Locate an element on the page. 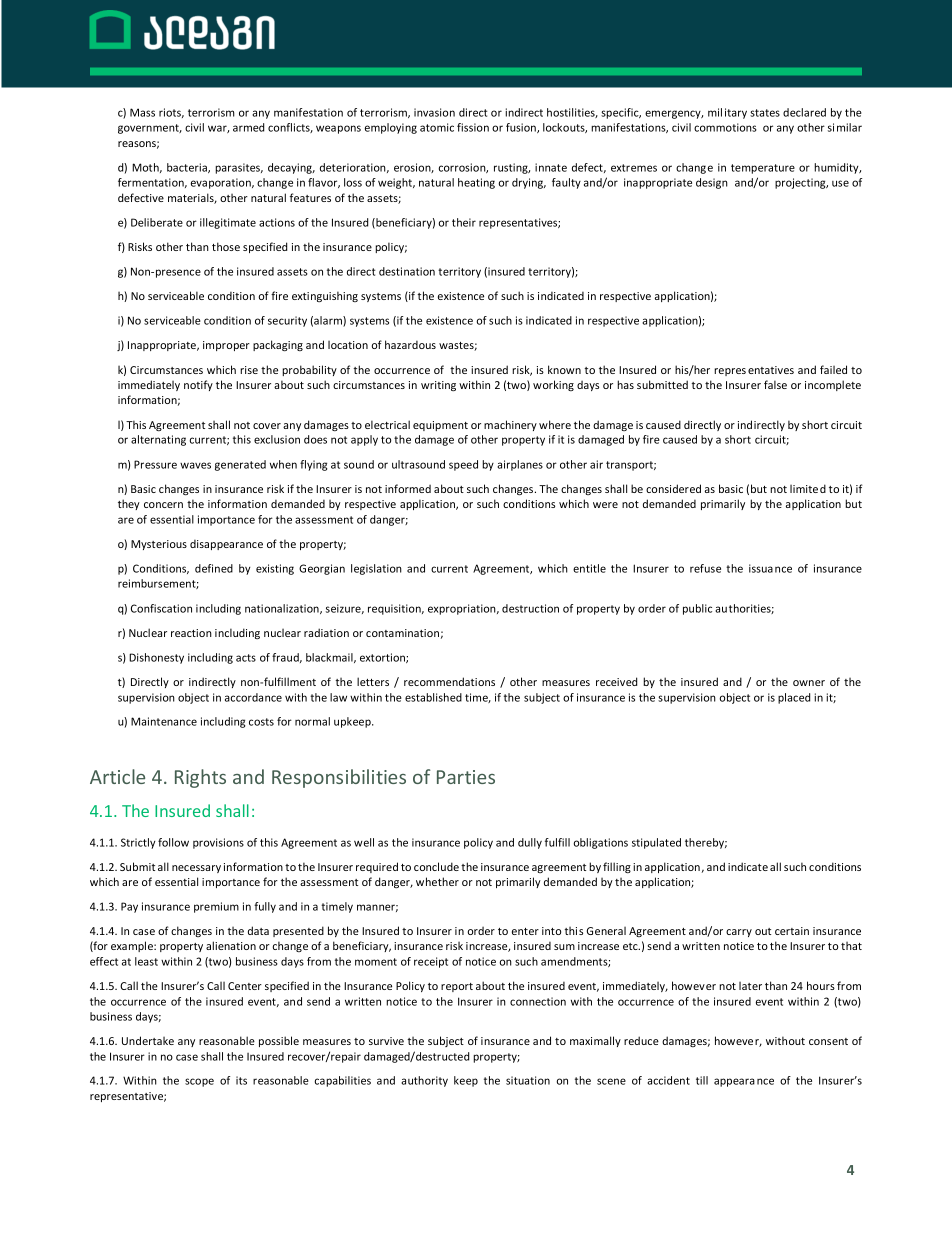  speed is located at coordinates (463, 465).
